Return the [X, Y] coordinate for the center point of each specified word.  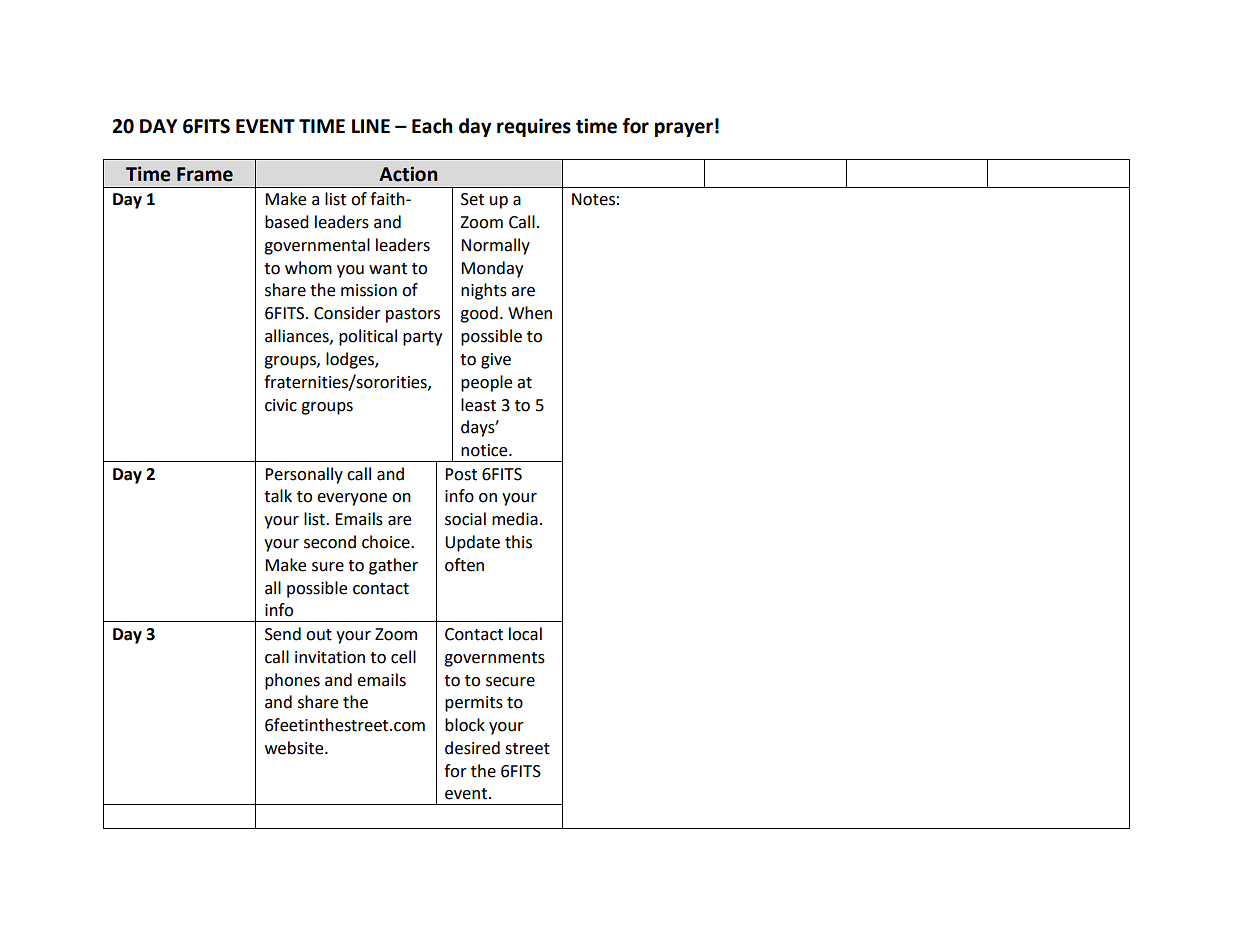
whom [308, 268]
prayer [684, 129]
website [295, 748]
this [518, 542]
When [530, 313]
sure [328, 567]
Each [432, 126]
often [464, 565]
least [478, 405]
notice [485, 450]
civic [281, 405]
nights [484, 291]
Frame [205, 174]
